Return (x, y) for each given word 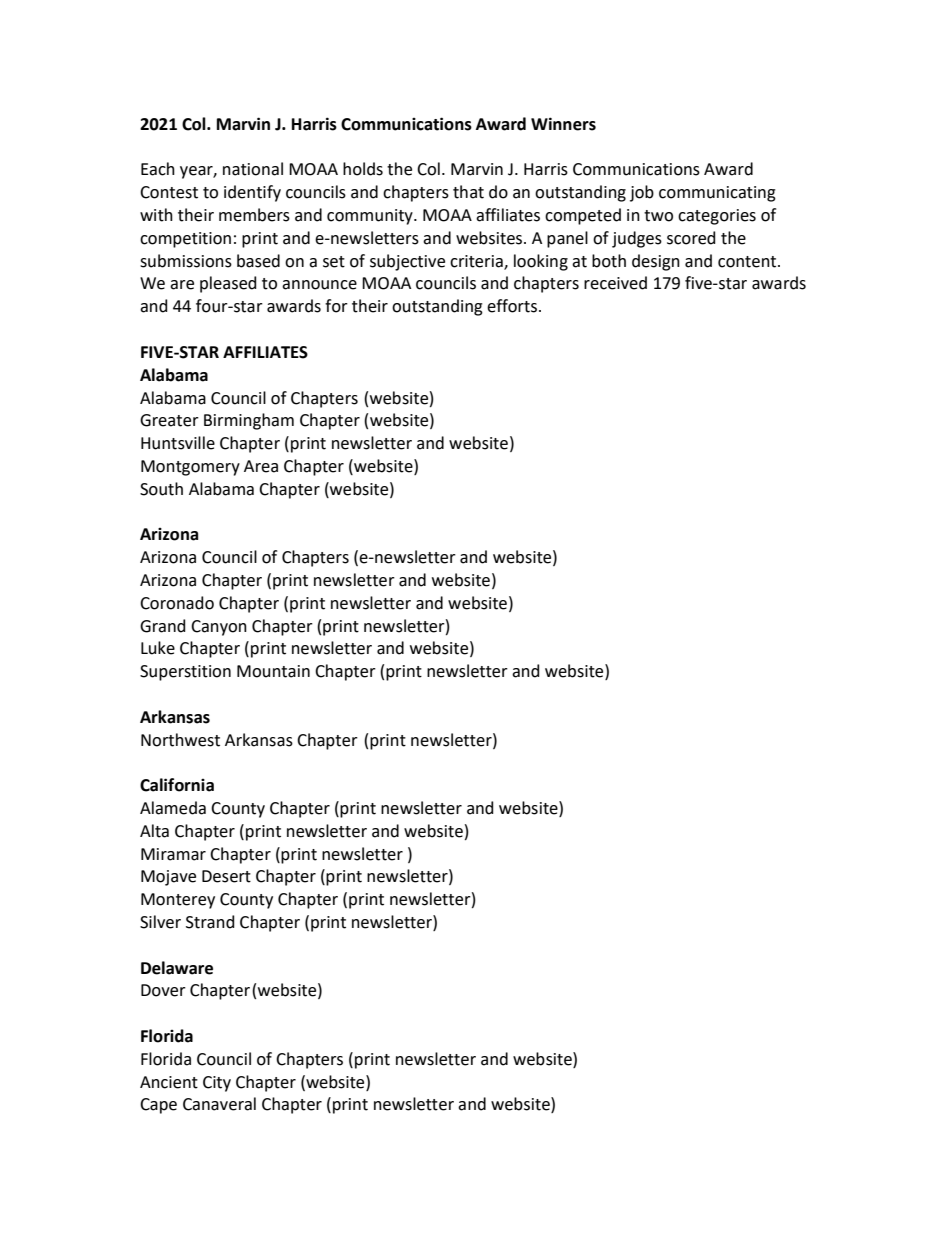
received (615, 283)
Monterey (178, 901)
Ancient (169, 1082)
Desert (226, 876)
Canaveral (219, 1104)
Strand (210, 922)
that (468, 192)
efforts (513, 306)
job (642, 193)
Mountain (273, 671)
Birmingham (249, 421)
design (656, 262)
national (253, 169)
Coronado (177, 603)
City (217, 1084)
